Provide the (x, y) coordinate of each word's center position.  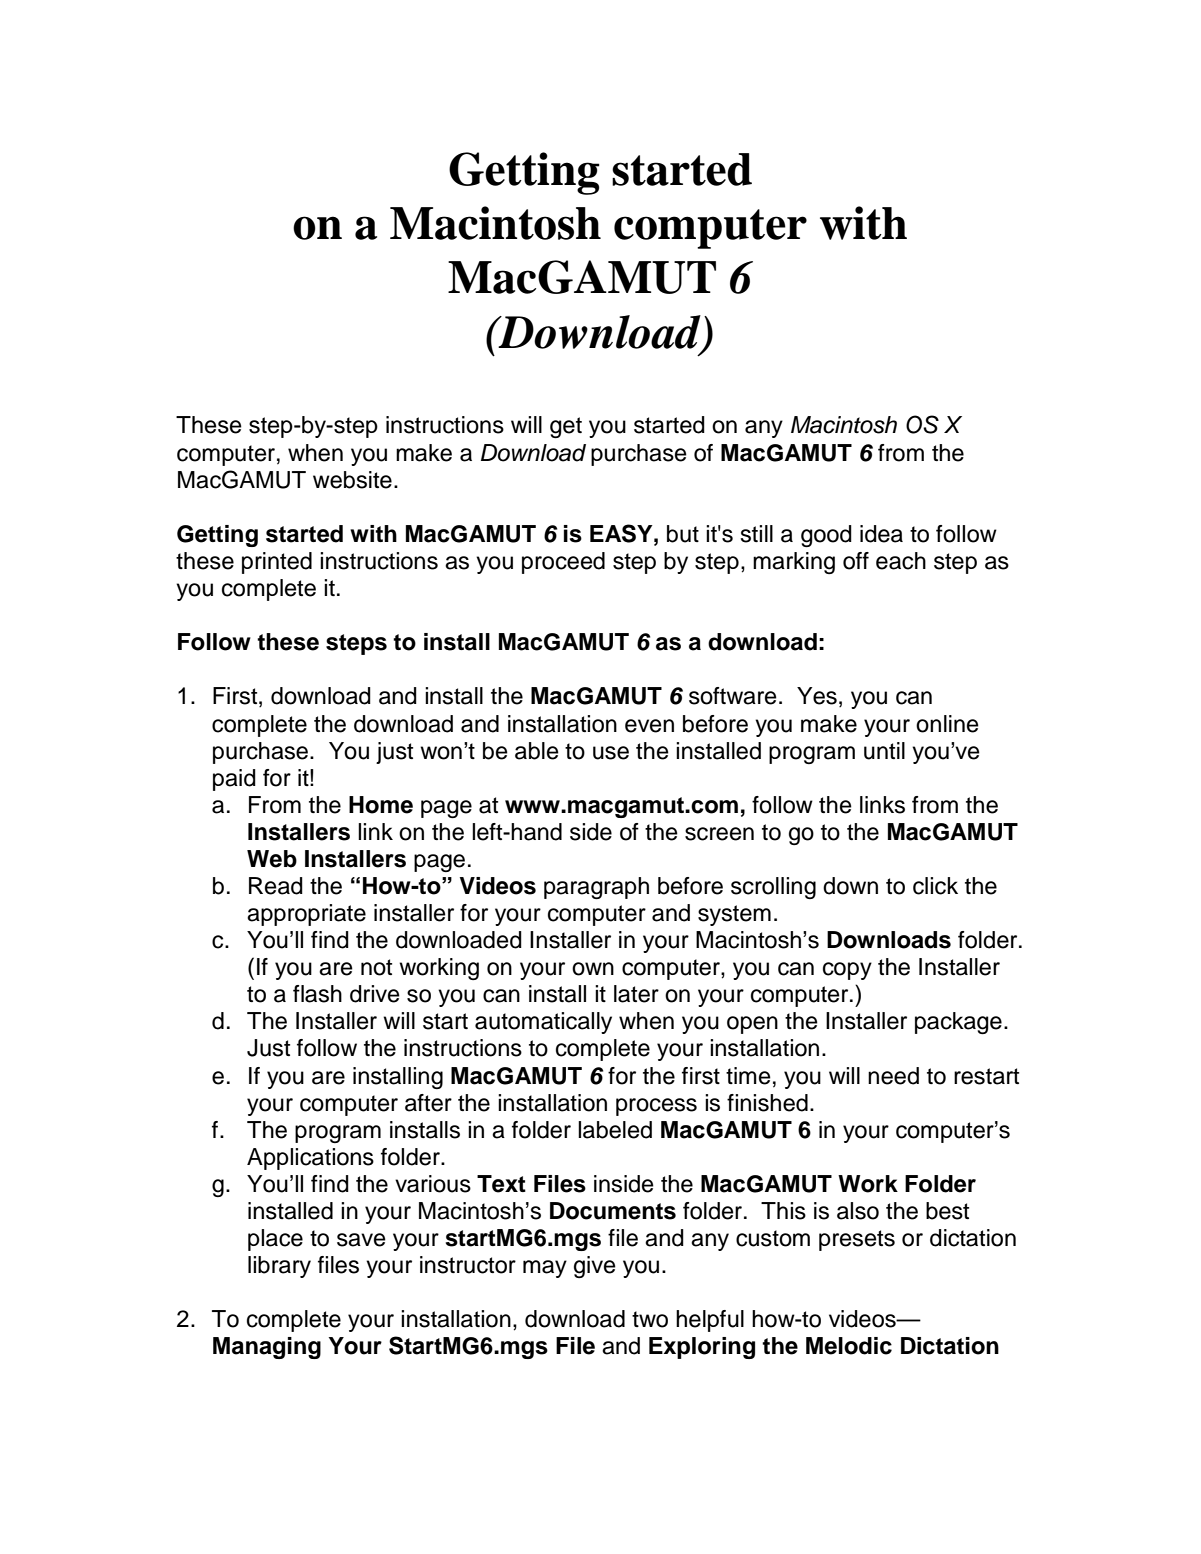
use (611, 753)
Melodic (849, 1346)
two (650, 1319)
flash (317, 994)
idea (881, 534)
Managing (267, 1348)
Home (381, 805)
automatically (543, 1023)
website (352, 480)
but (683, 534)
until (884, 751)
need (893, 1076)
